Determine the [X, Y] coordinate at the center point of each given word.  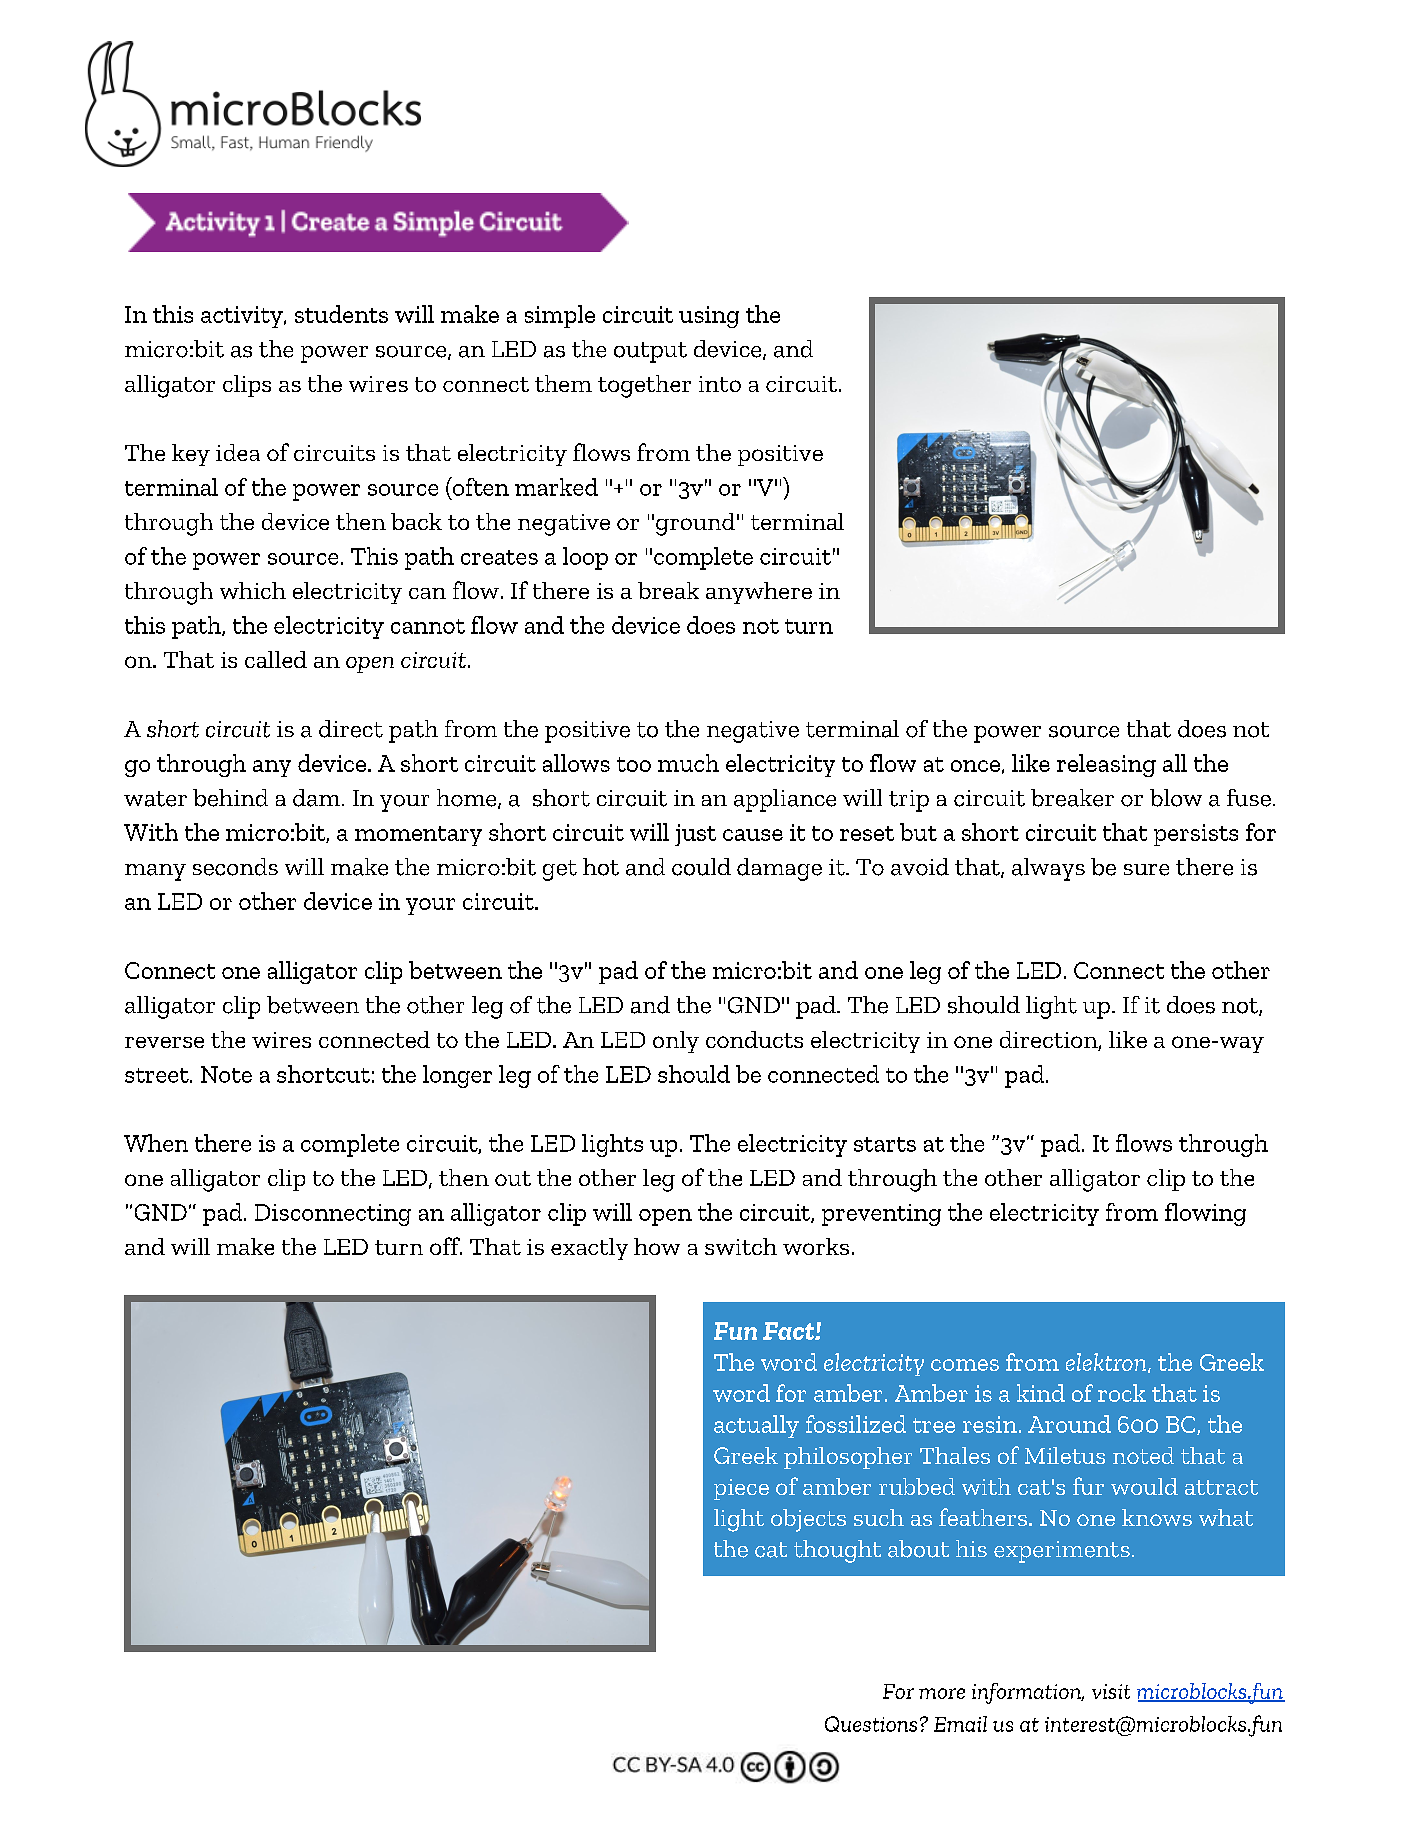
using [709, 317]
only [676, 1042]
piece [741, 1489]
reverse [164, 1042]
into [720, 384]
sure [1146, 870]
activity [243, 317]
